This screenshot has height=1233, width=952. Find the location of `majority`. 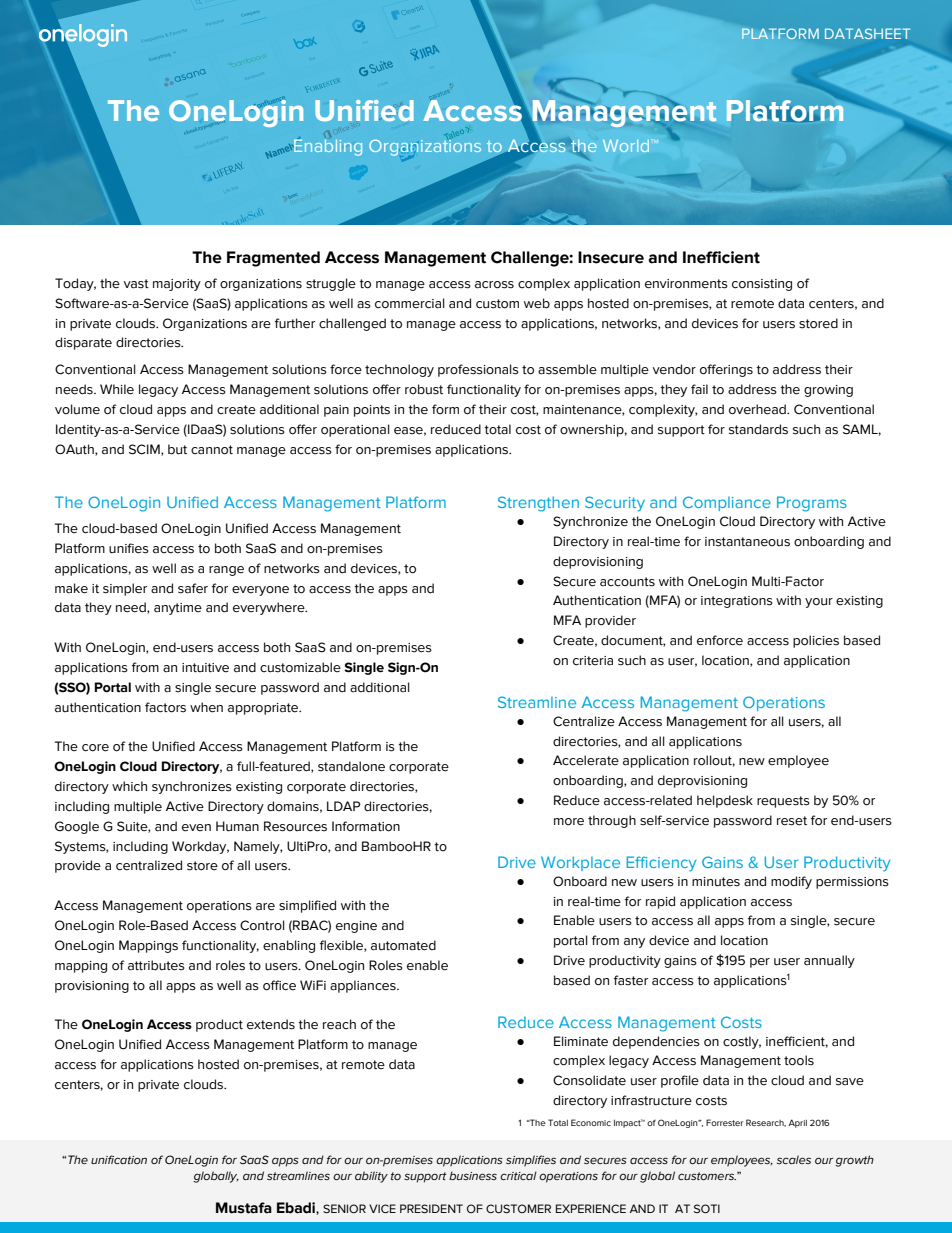

majority is located at coordinates (177, 285).
